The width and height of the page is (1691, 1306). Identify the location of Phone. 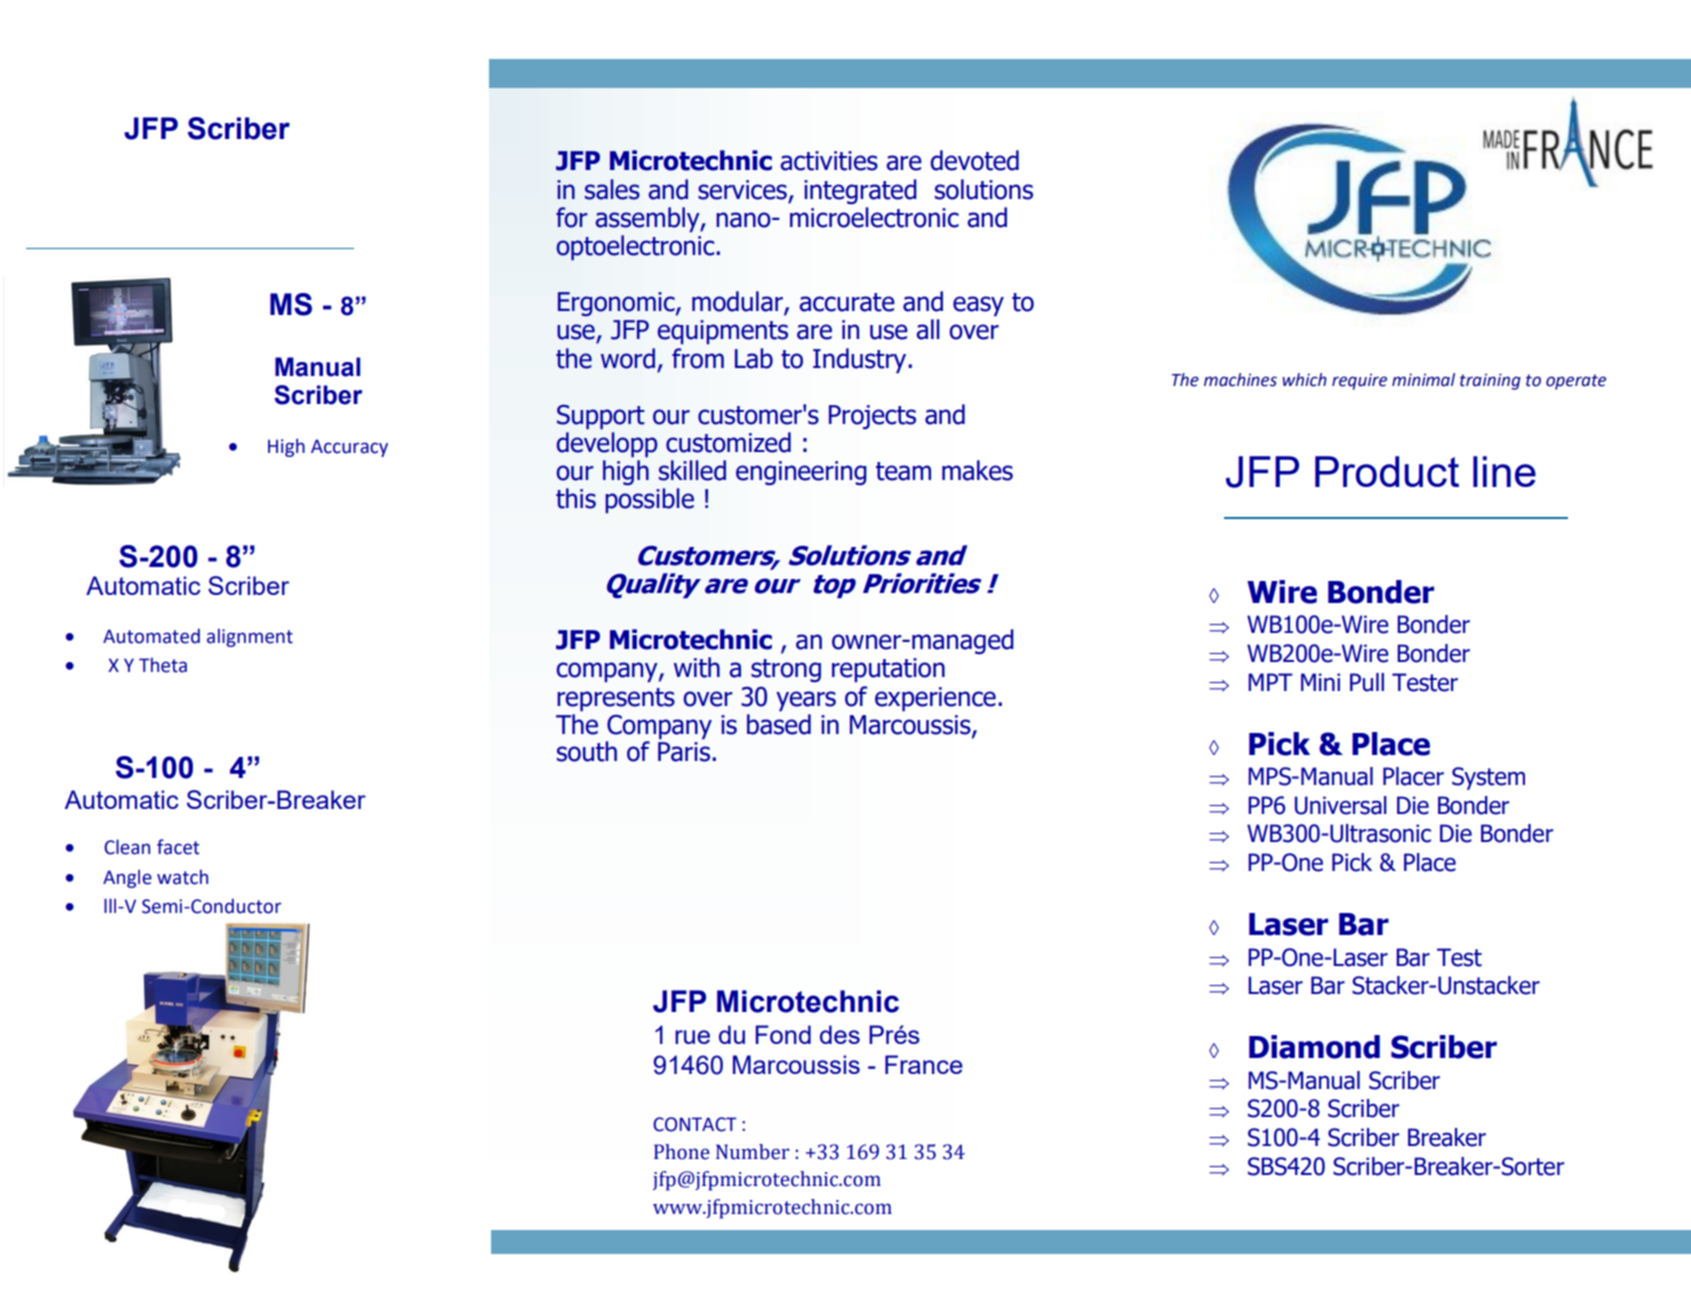
(682, 1152).
